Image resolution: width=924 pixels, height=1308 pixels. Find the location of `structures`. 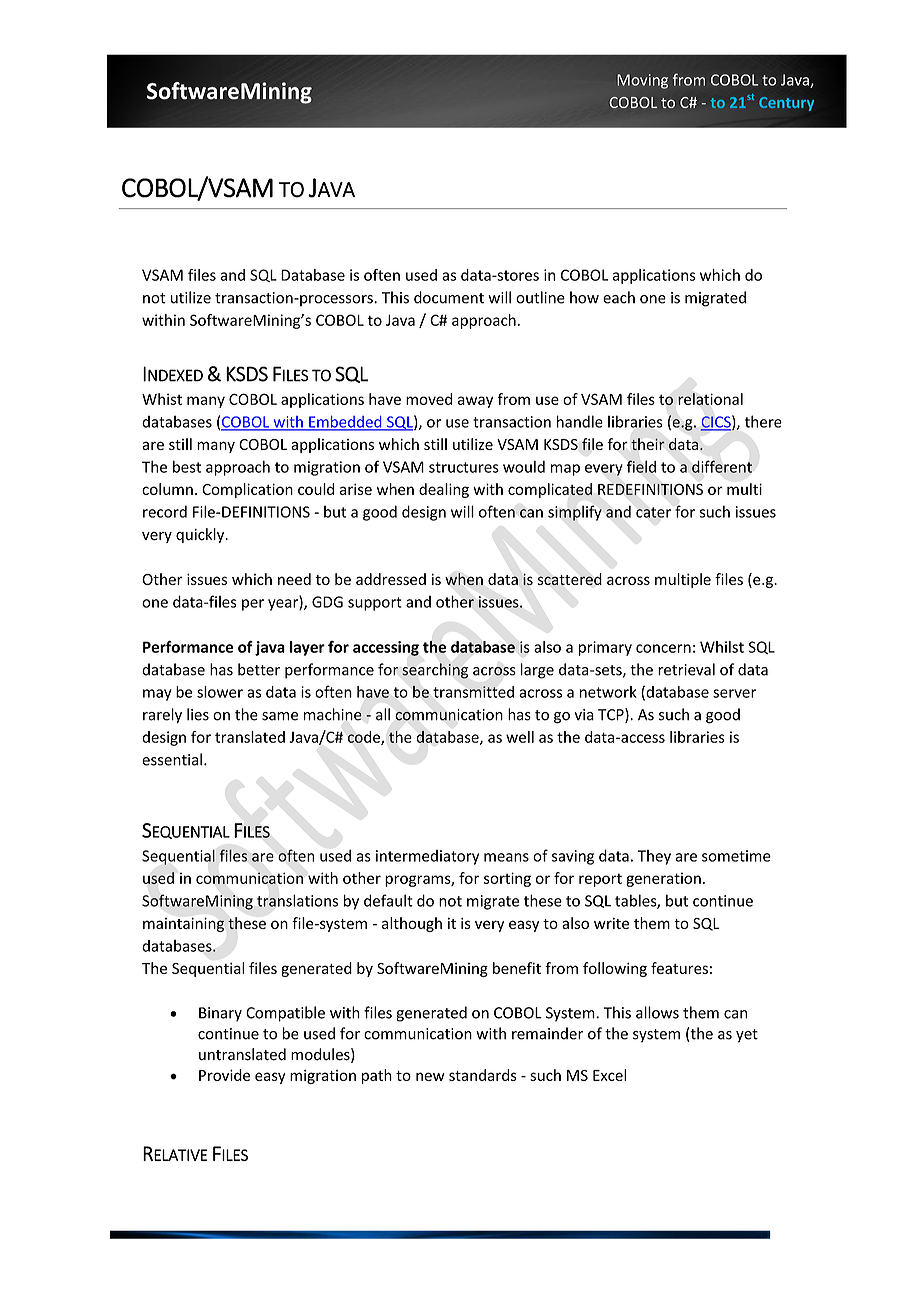

structures is located at coordinates (464, 467).
